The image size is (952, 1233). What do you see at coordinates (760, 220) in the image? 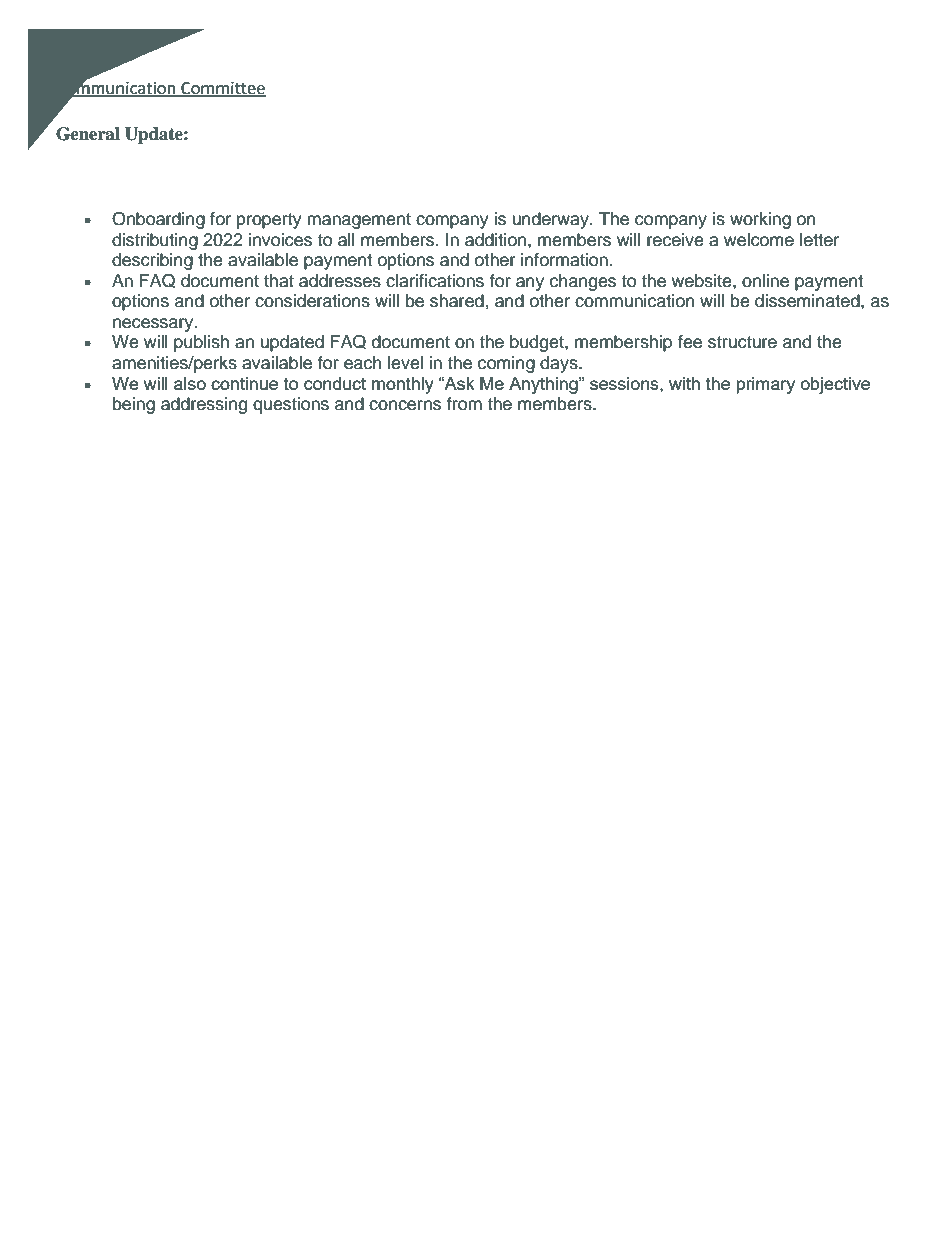
I see `working` at bounding box center [760, 220].
